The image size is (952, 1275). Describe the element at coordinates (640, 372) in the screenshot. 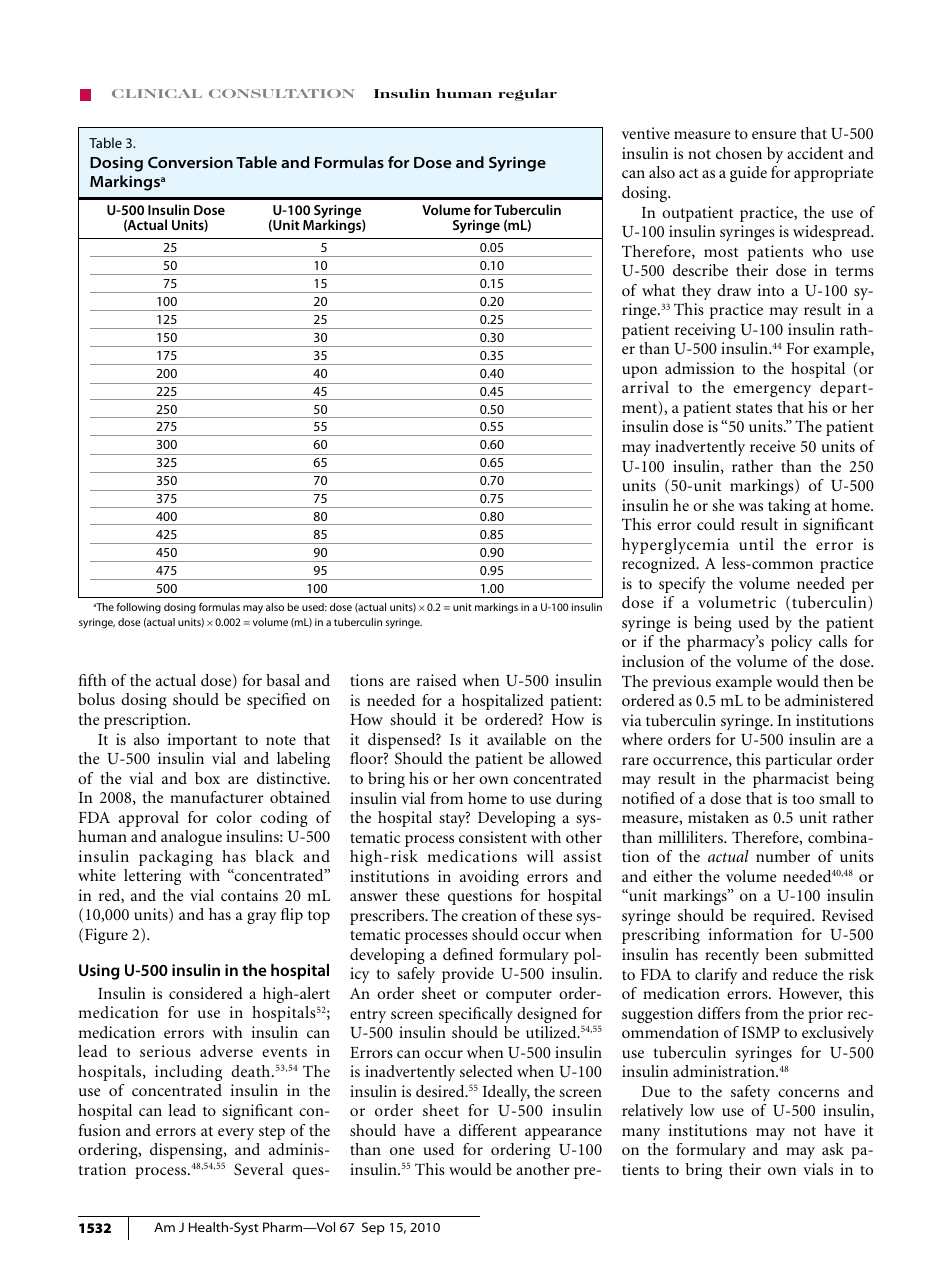

I see `upon` at that location.
